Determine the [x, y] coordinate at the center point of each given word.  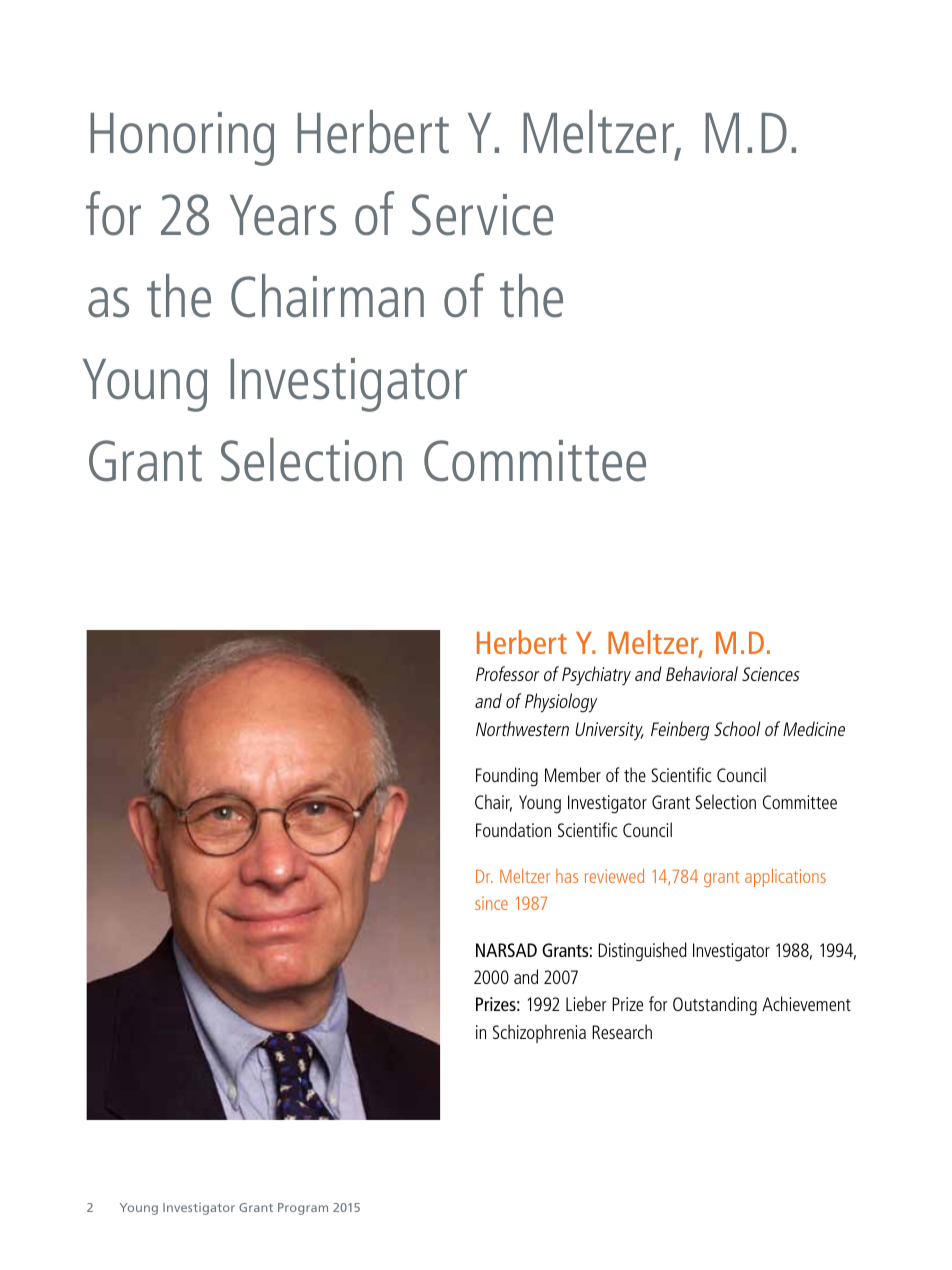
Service [482, 215]
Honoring [182, 139]
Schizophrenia [539, 1033]
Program [303, 1209]
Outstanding [715, 1006]
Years [283, 215]
